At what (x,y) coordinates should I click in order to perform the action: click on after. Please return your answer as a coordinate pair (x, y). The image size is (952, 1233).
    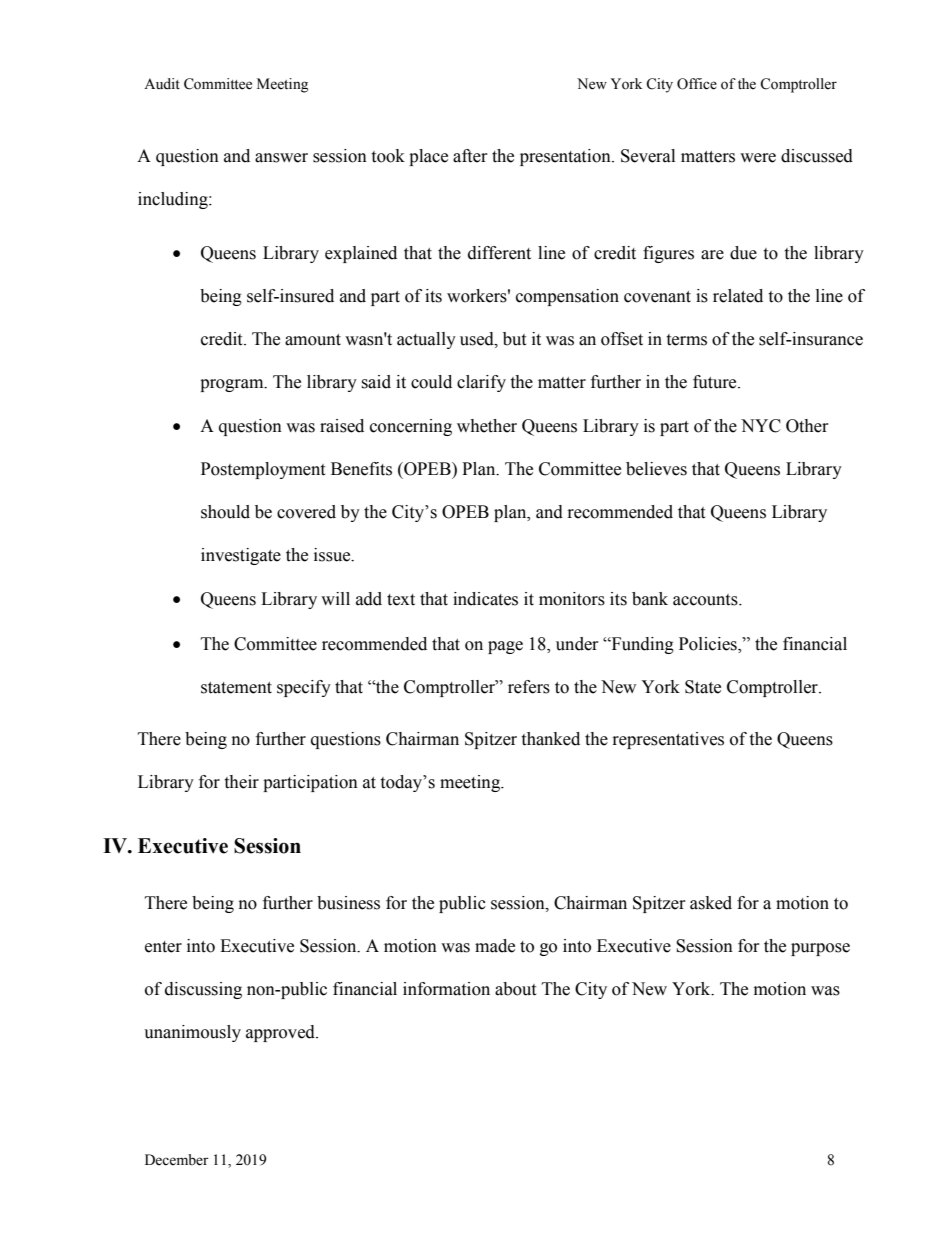
    Looking at the image, I should click on (470, 156).
